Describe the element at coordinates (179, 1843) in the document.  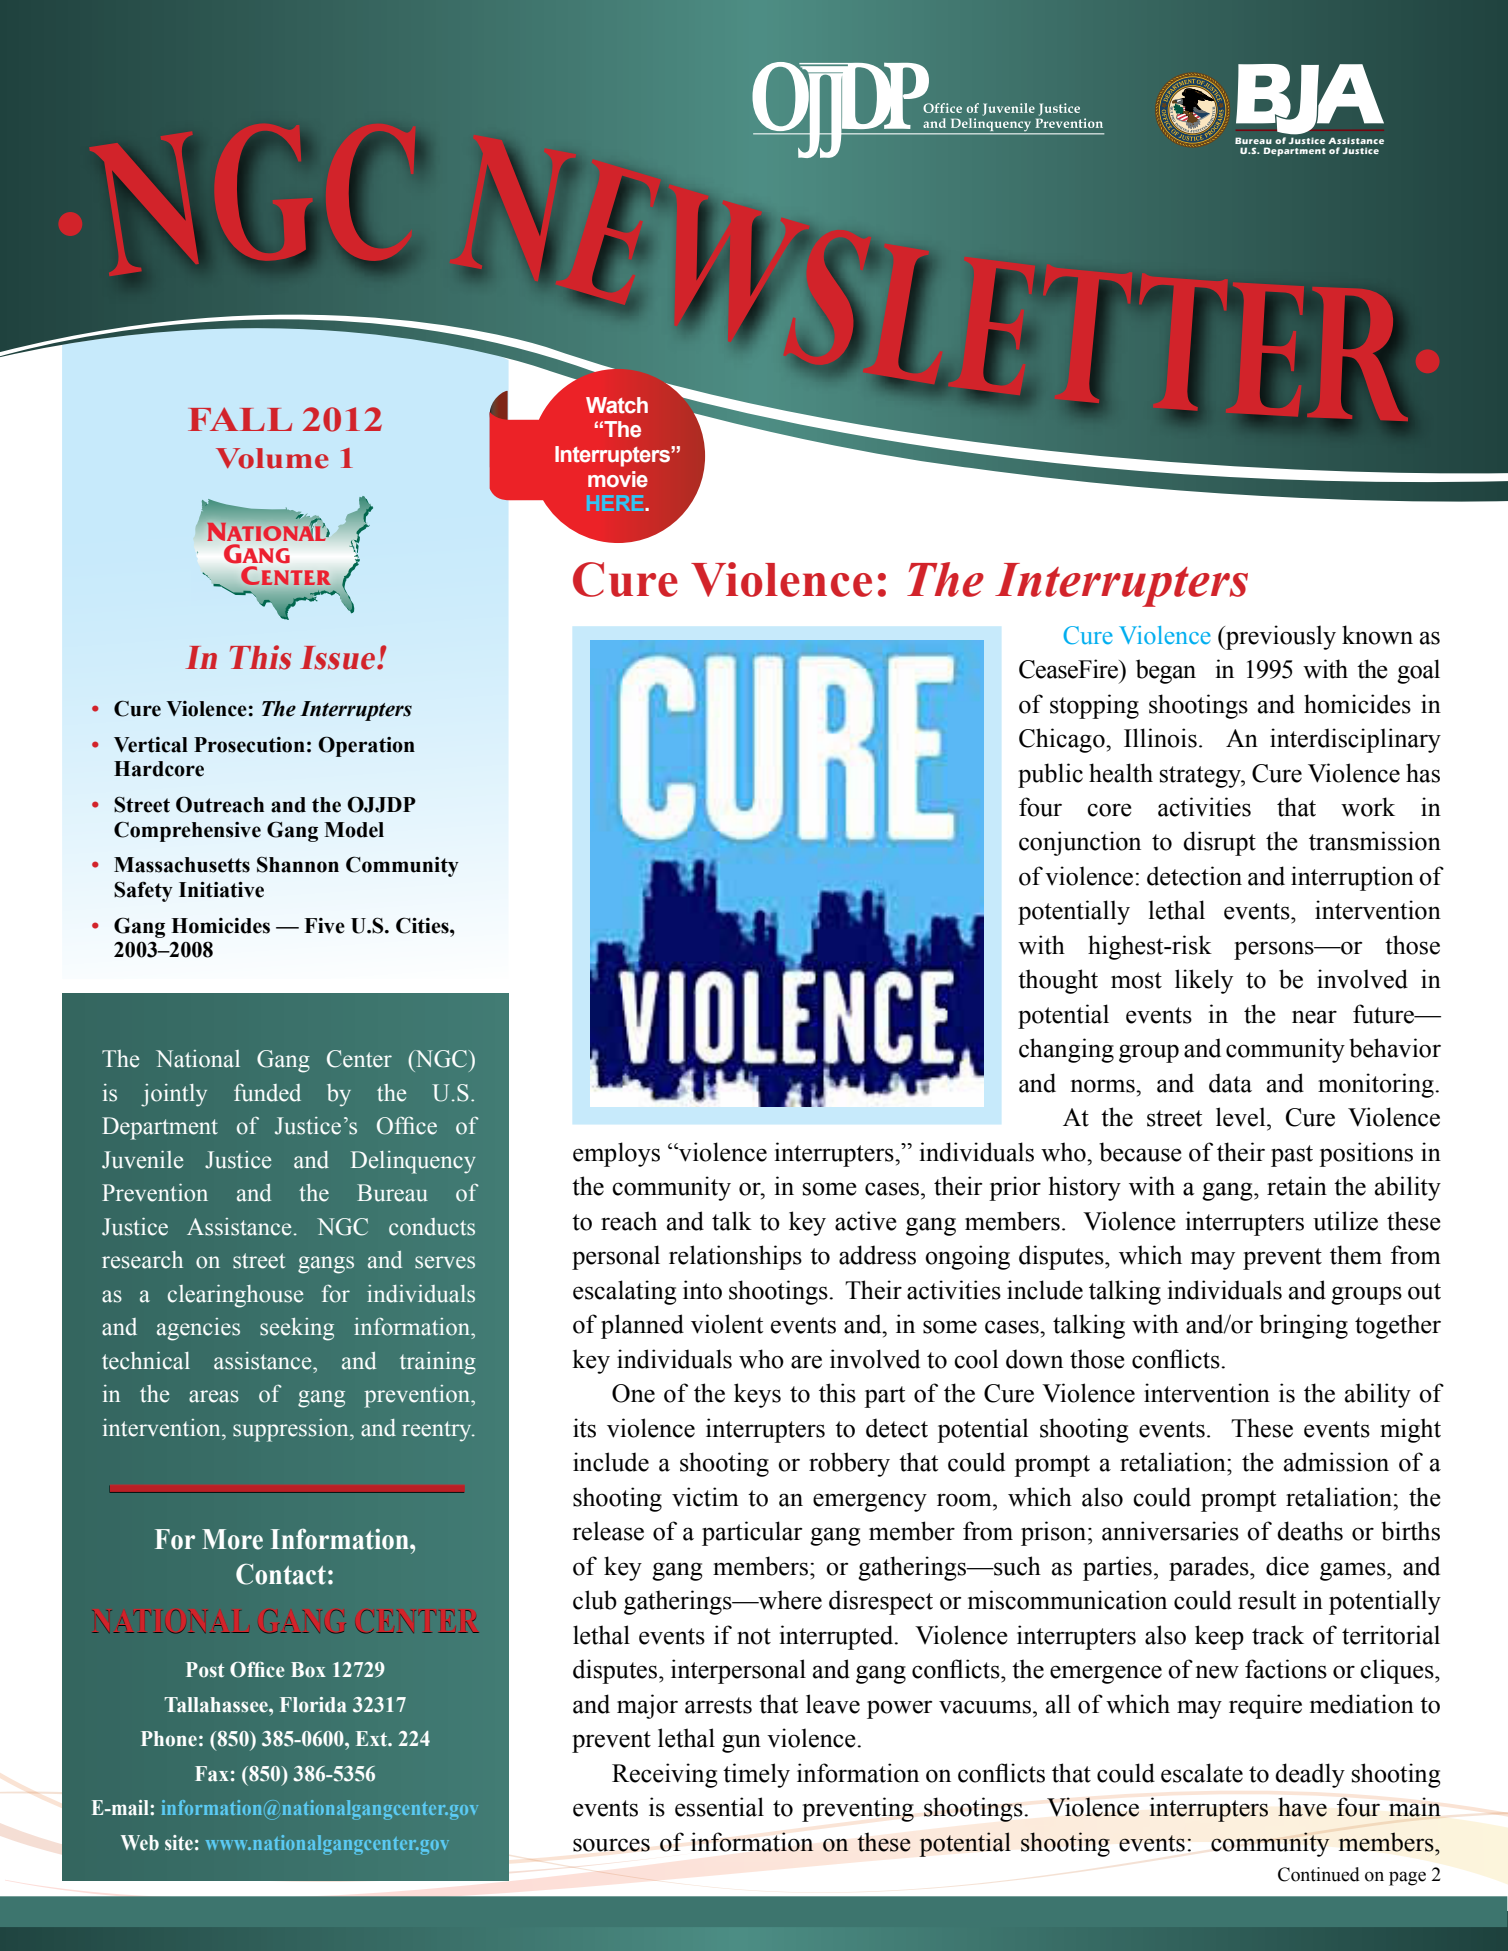
I see `site` at that location.
